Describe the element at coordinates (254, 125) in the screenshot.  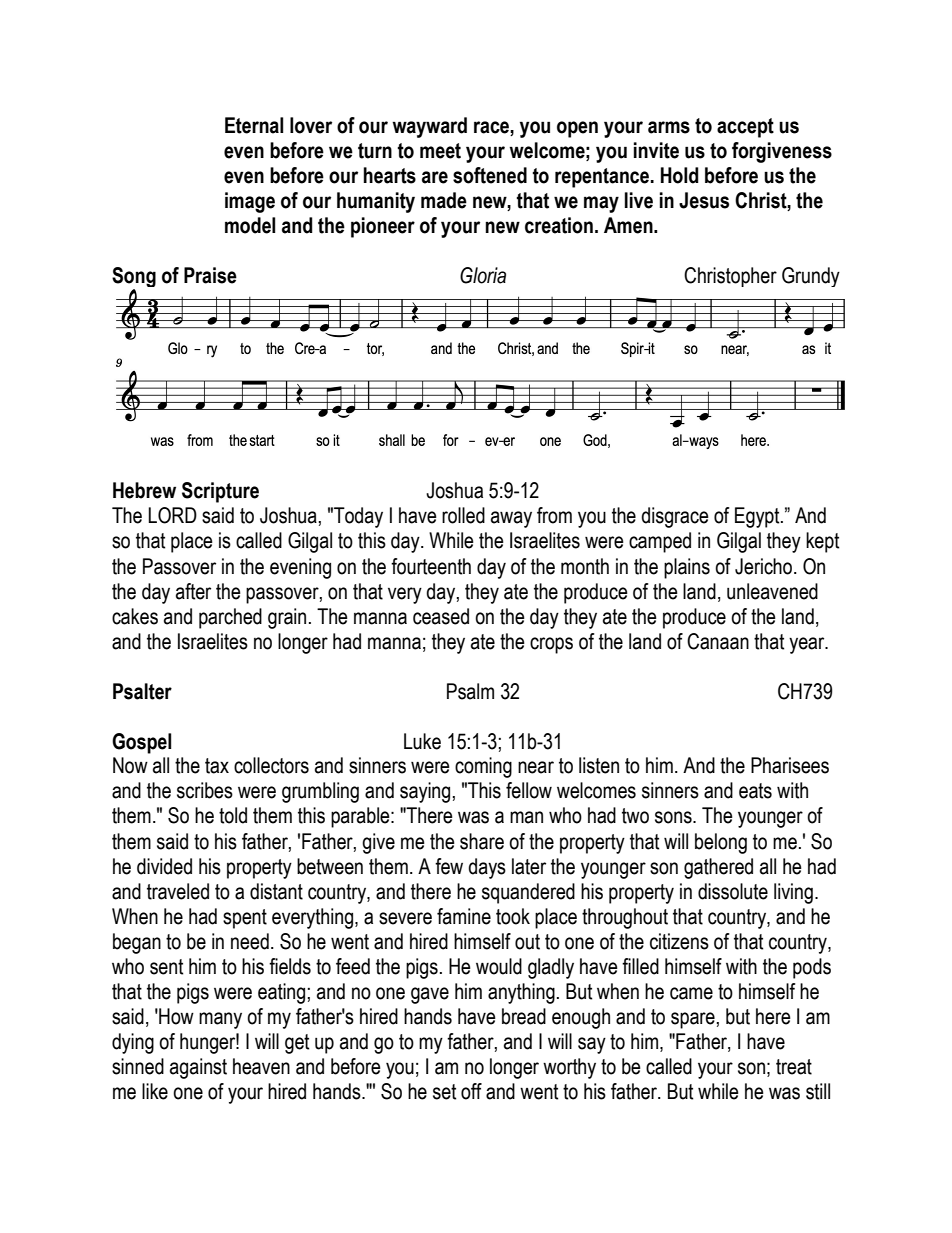
I see `Eternal` at that location.
